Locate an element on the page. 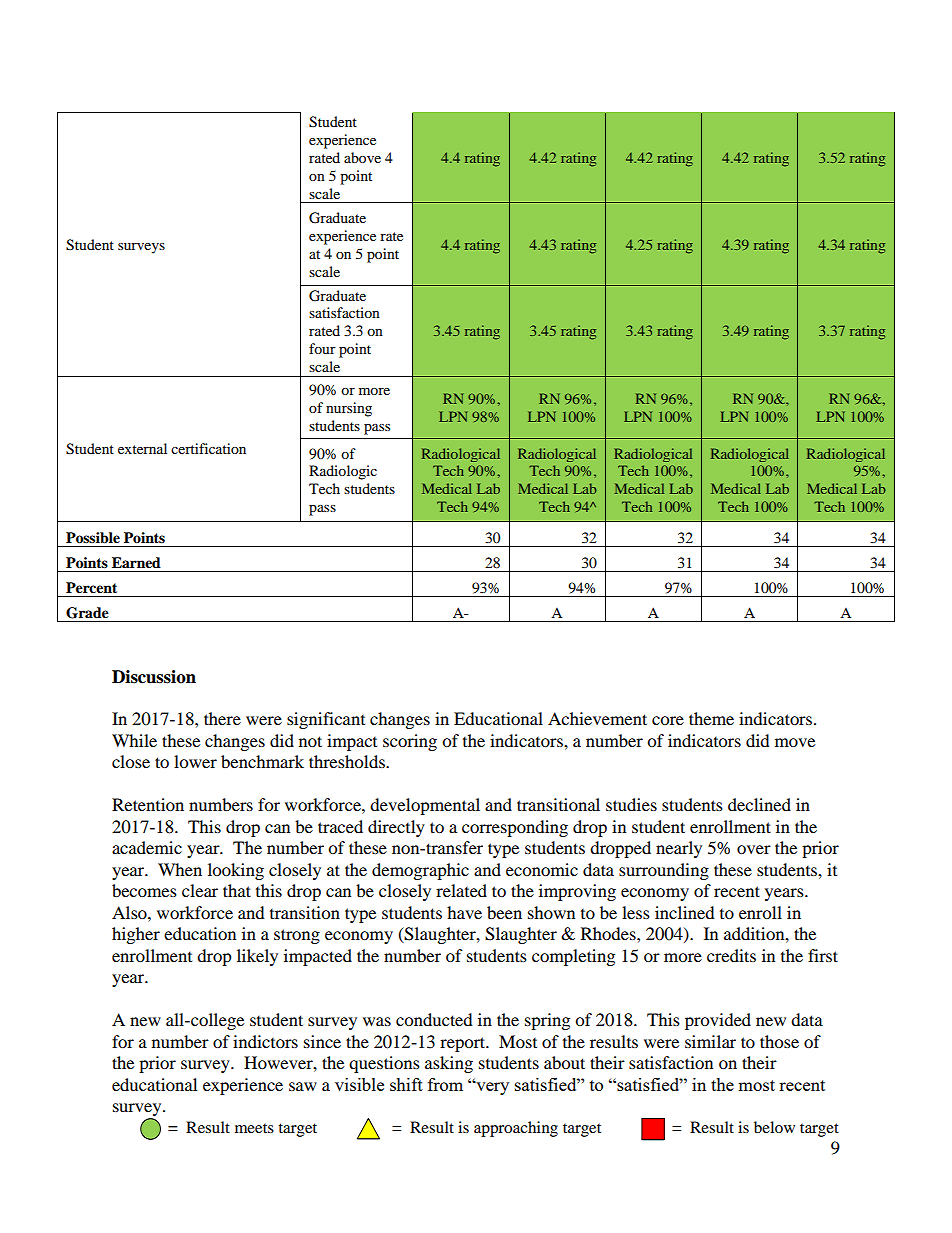 The height and width of the image is (1233, 952). four is located at coordinates (322, 348).
